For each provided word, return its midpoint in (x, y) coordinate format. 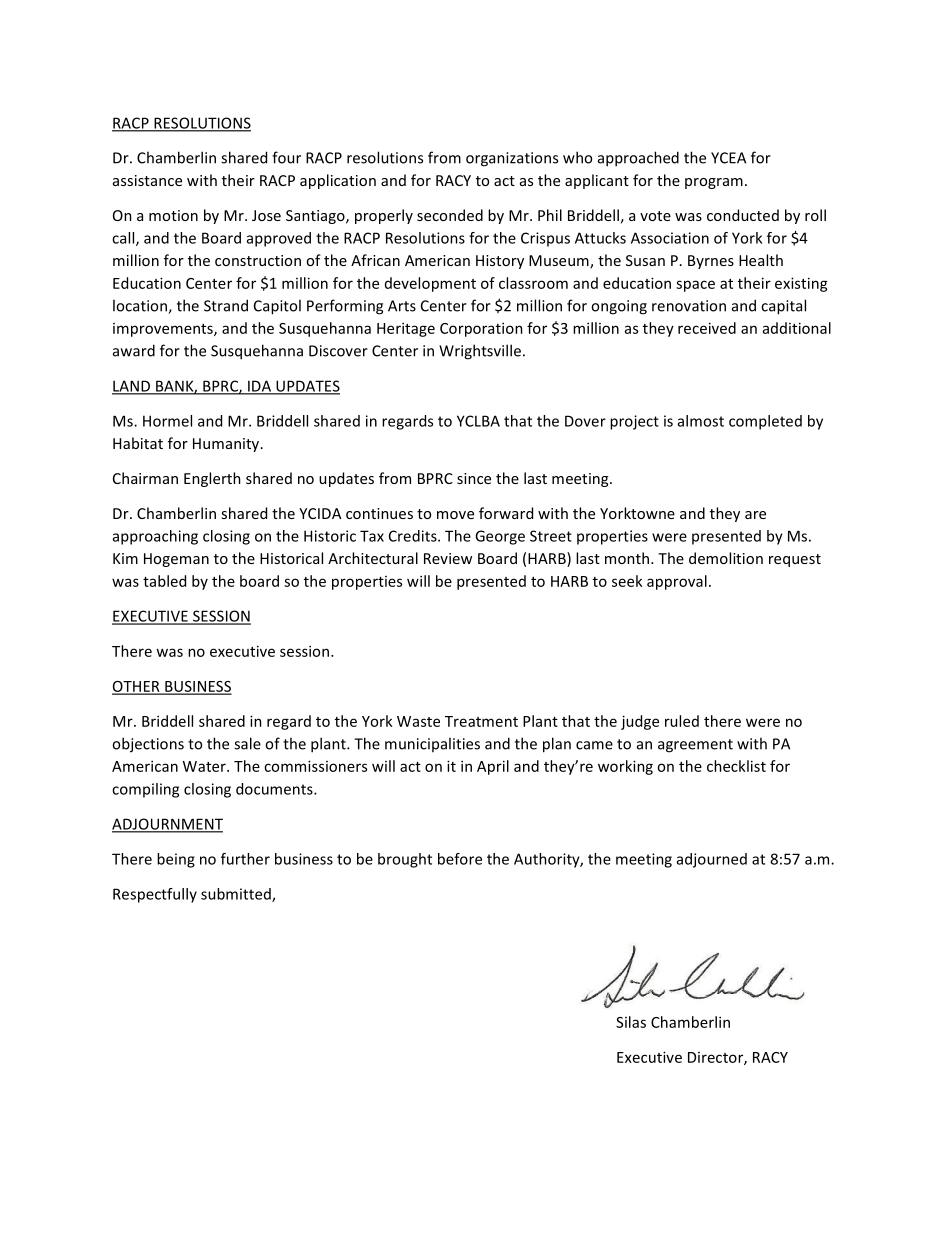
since (474, 478)
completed (765, 422)
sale (247, 743)
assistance (147, 180)
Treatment (481, 721)
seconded (450, 215)
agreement (695, 746)
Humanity (227, 445)
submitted (237, 895)
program (714, 183)
